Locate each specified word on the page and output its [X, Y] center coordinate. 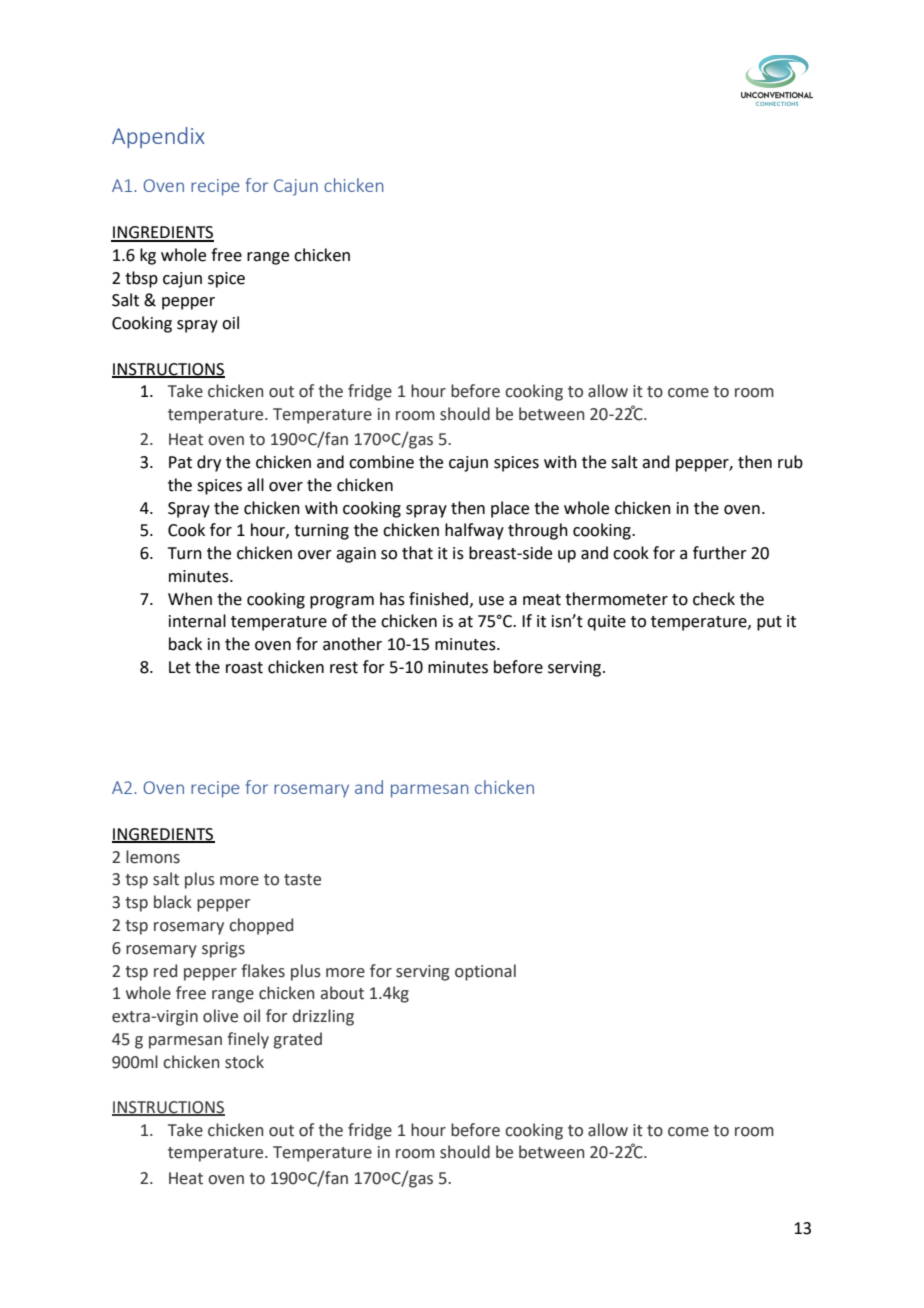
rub [790, 462]
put [769, 623]
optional [485, 972]
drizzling [323, 1017]
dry [209, 463]
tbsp [141, 279]
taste [302, 880]
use [491, 601]
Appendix [158, 137]
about [342, 993]
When [190, 599]
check [714, 599]
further [720, 553]
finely [248, 1040]
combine [381, 462]
